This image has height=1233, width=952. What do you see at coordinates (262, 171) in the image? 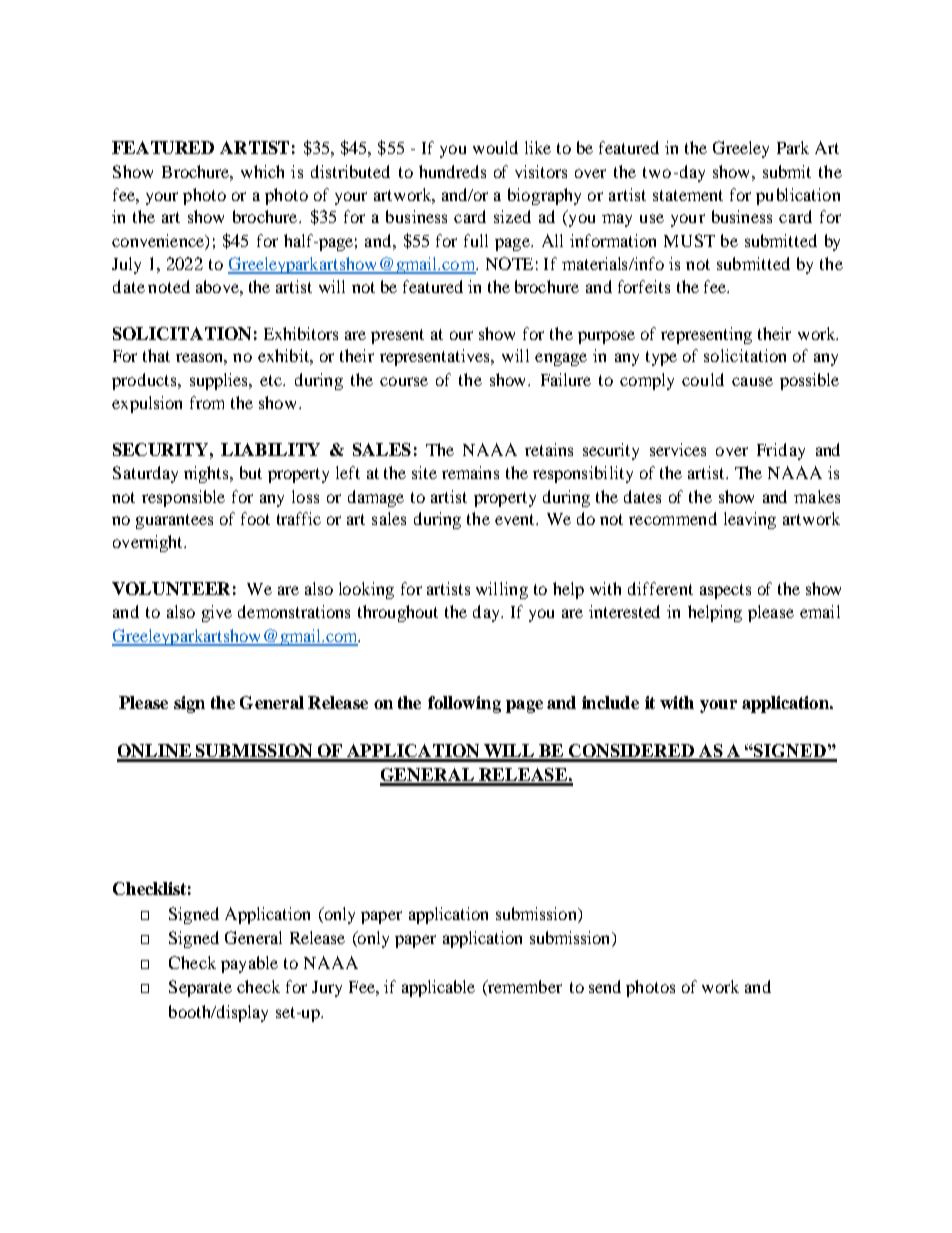
I see `which` at bounding box center [262, 171].
